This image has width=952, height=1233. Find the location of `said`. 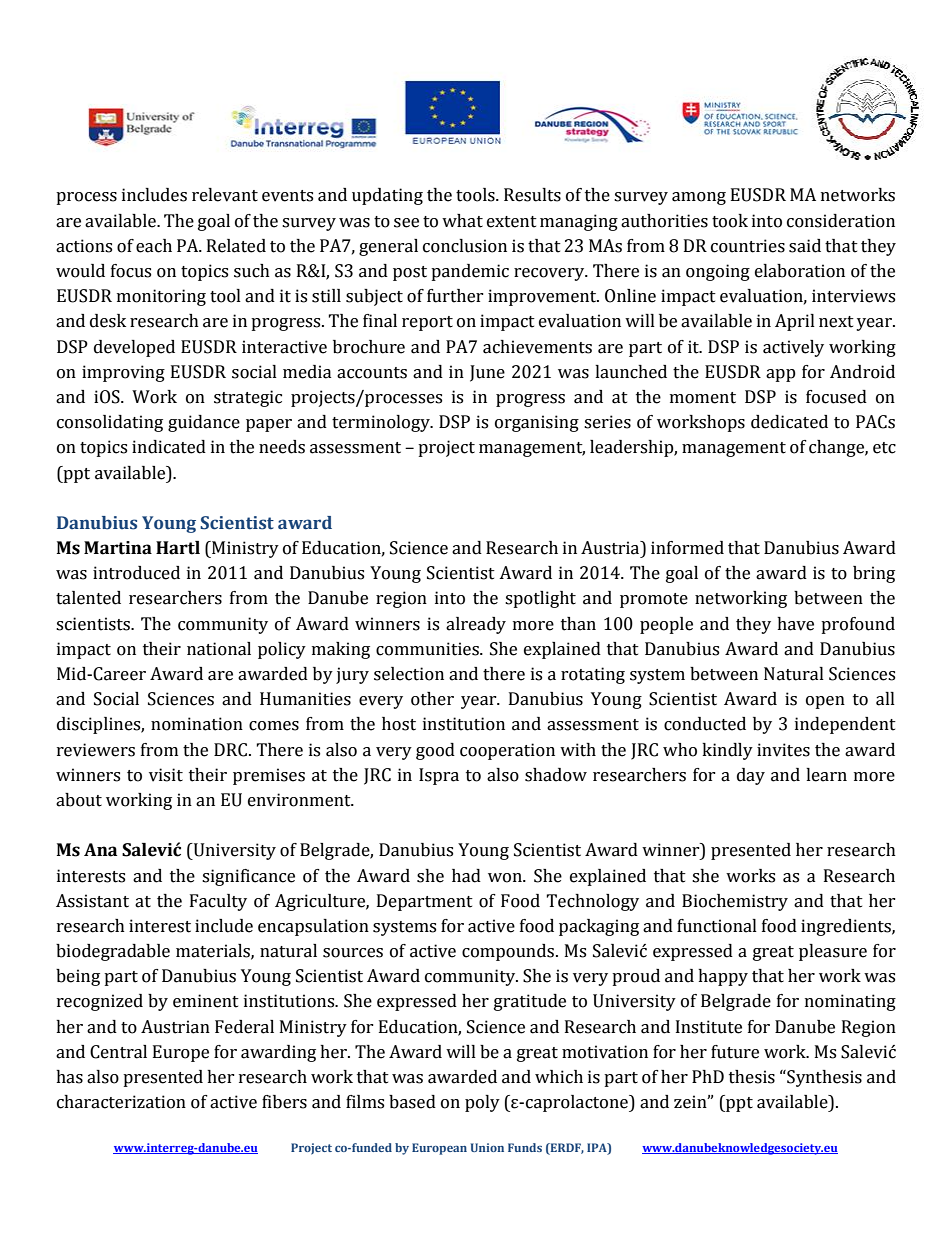

said is located at coordinates (805, 246).
